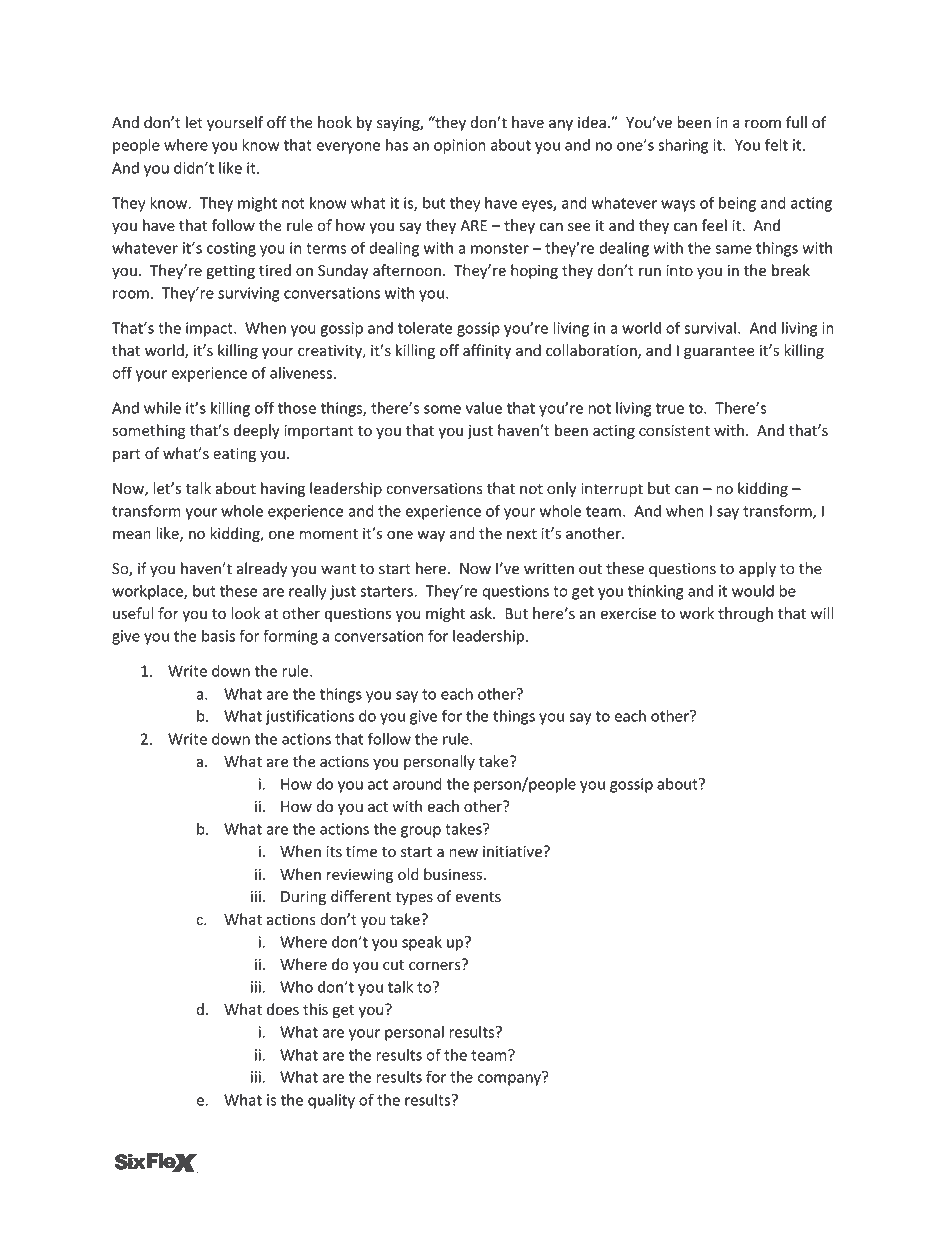 This page has height=1233, width=952. Describe the element at coordinates (218, 636) in the page. I see `basis` at that location.
